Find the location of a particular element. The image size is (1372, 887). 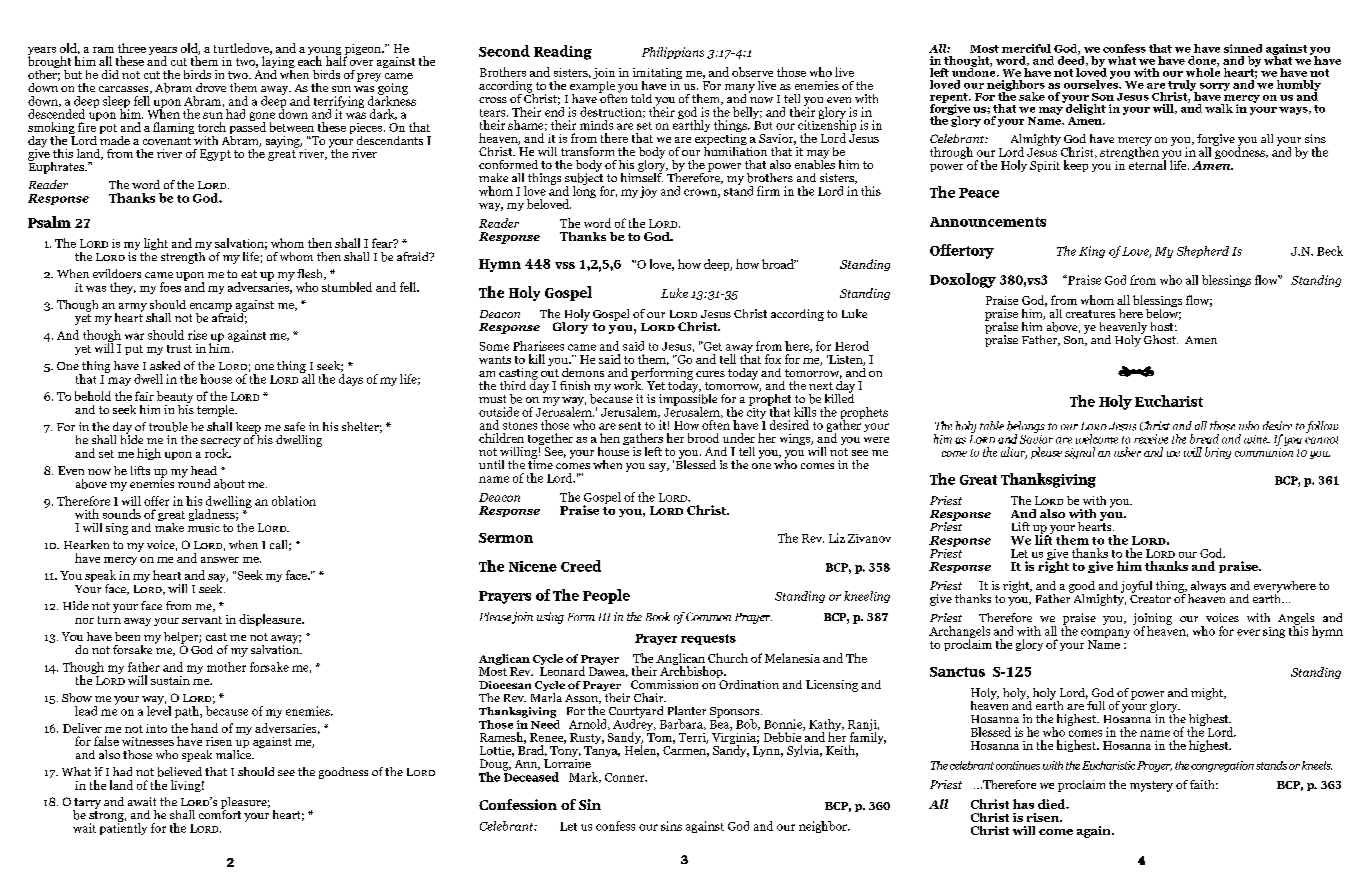

secrecy is located at coordinates (221, 444).
